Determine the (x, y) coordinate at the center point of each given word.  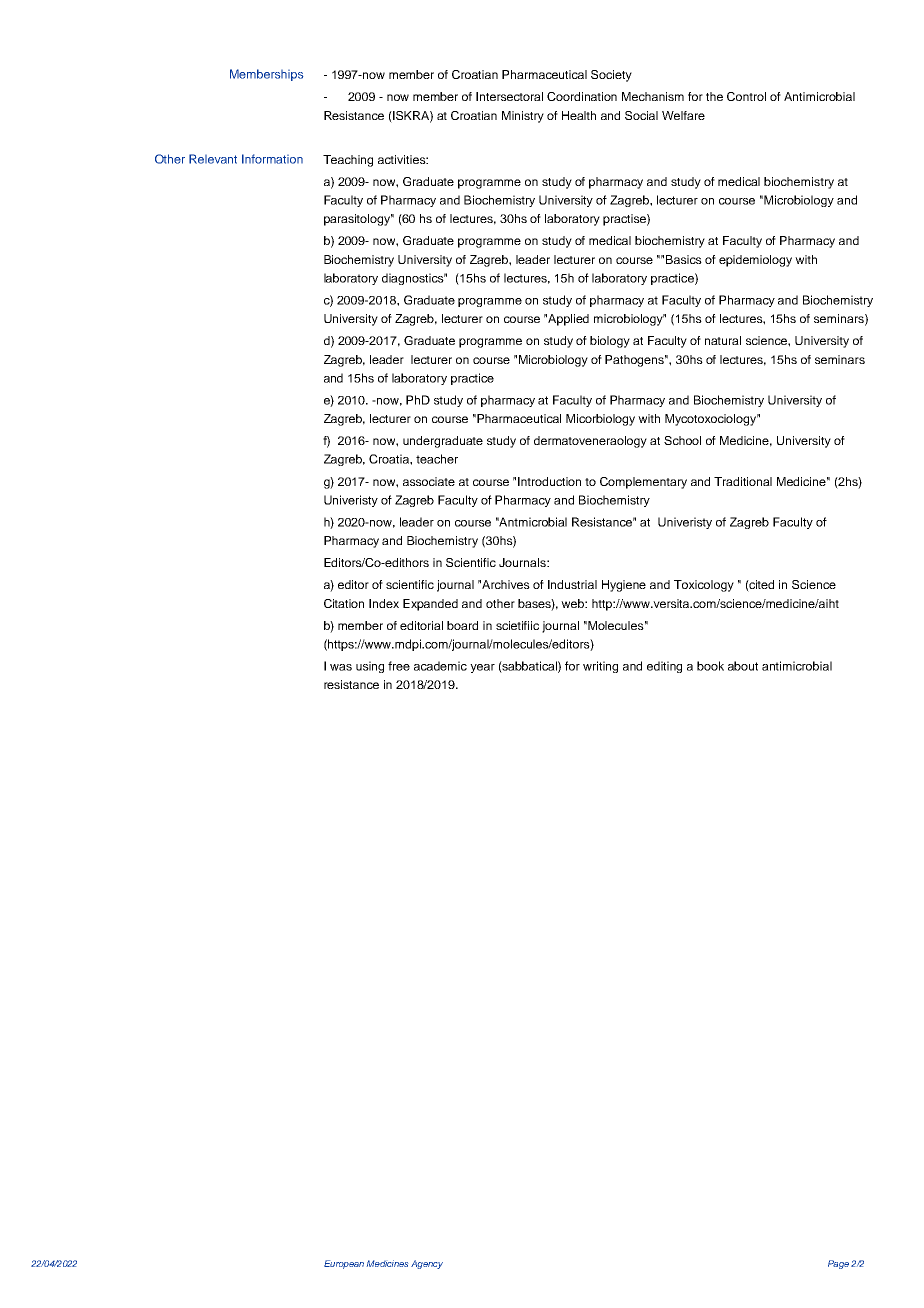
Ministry (523, 117)
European (344, 1264)
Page (838, 1264)
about (743, 666)
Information (272, 159)
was (341, 667)
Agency (427, 1264)
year (482, 668)
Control (746, 96)
